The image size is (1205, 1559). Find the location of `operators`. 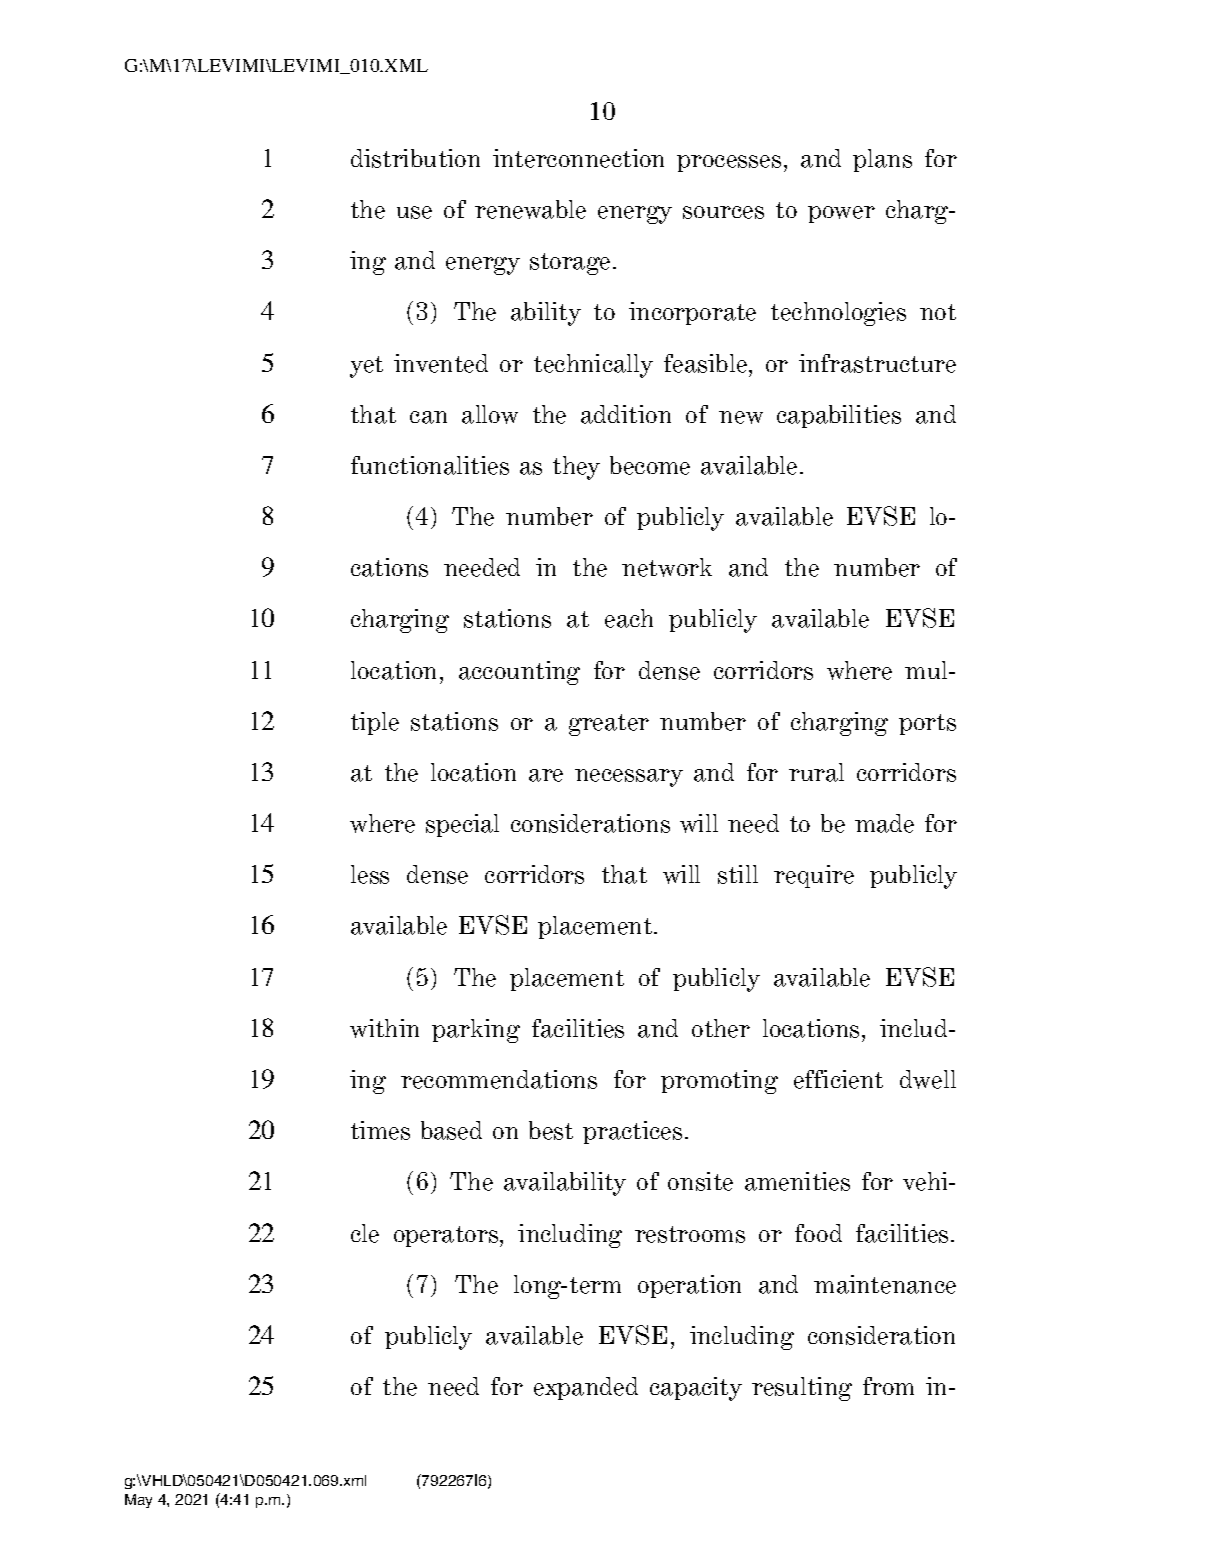

operators is located at coordinates (447, 1236).
